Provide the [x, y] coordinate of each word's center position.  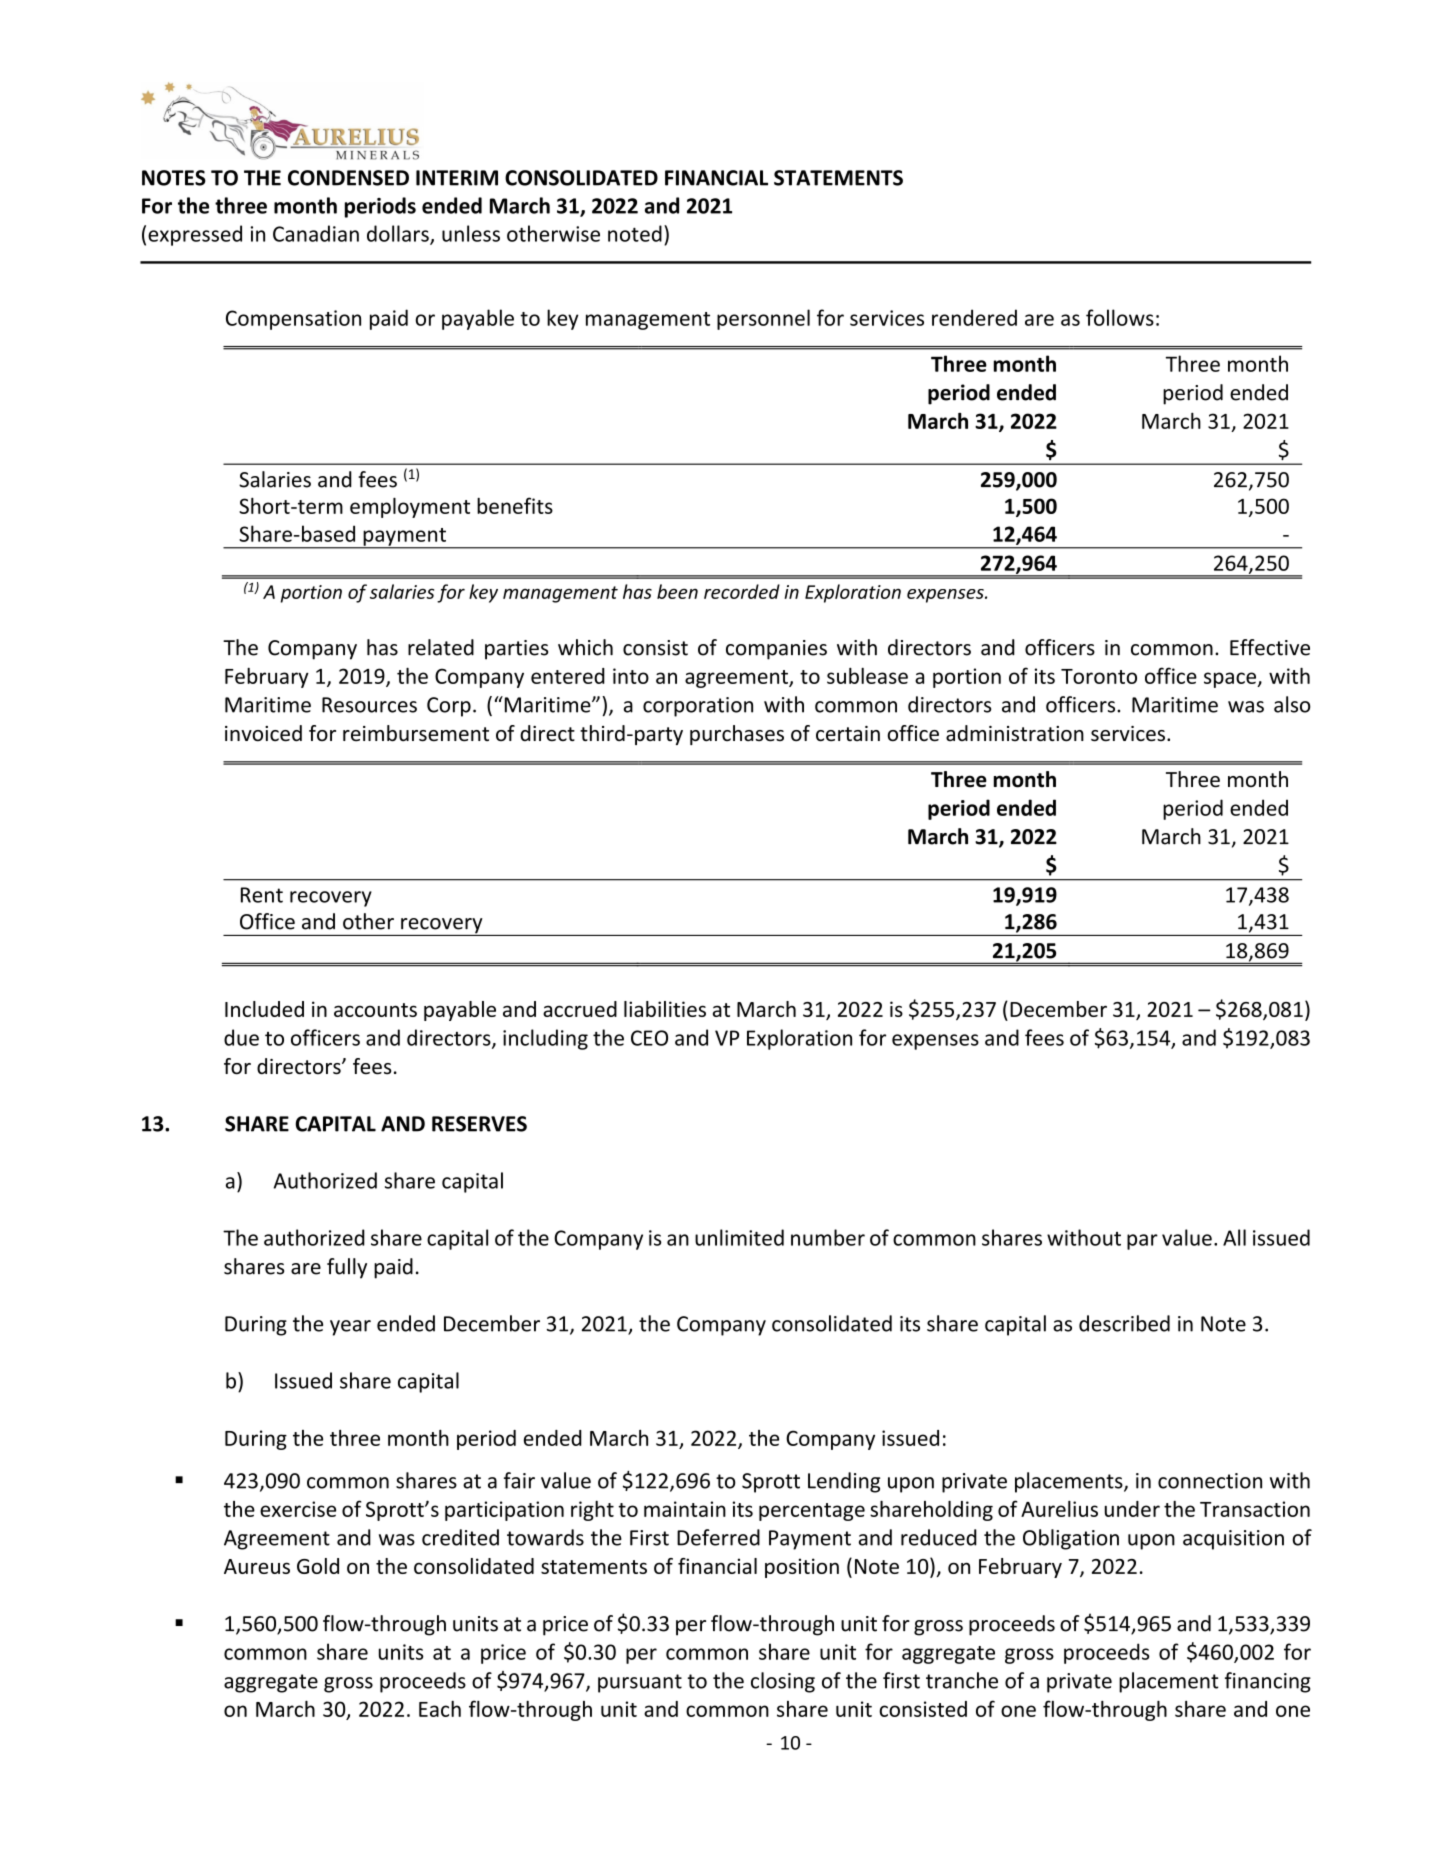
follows [1120, 317]
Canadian [316, 233]
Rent [262, 895]
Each [440, 1709]
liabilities [665, 1009]
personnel [763, 319]
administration [1015, 733]
